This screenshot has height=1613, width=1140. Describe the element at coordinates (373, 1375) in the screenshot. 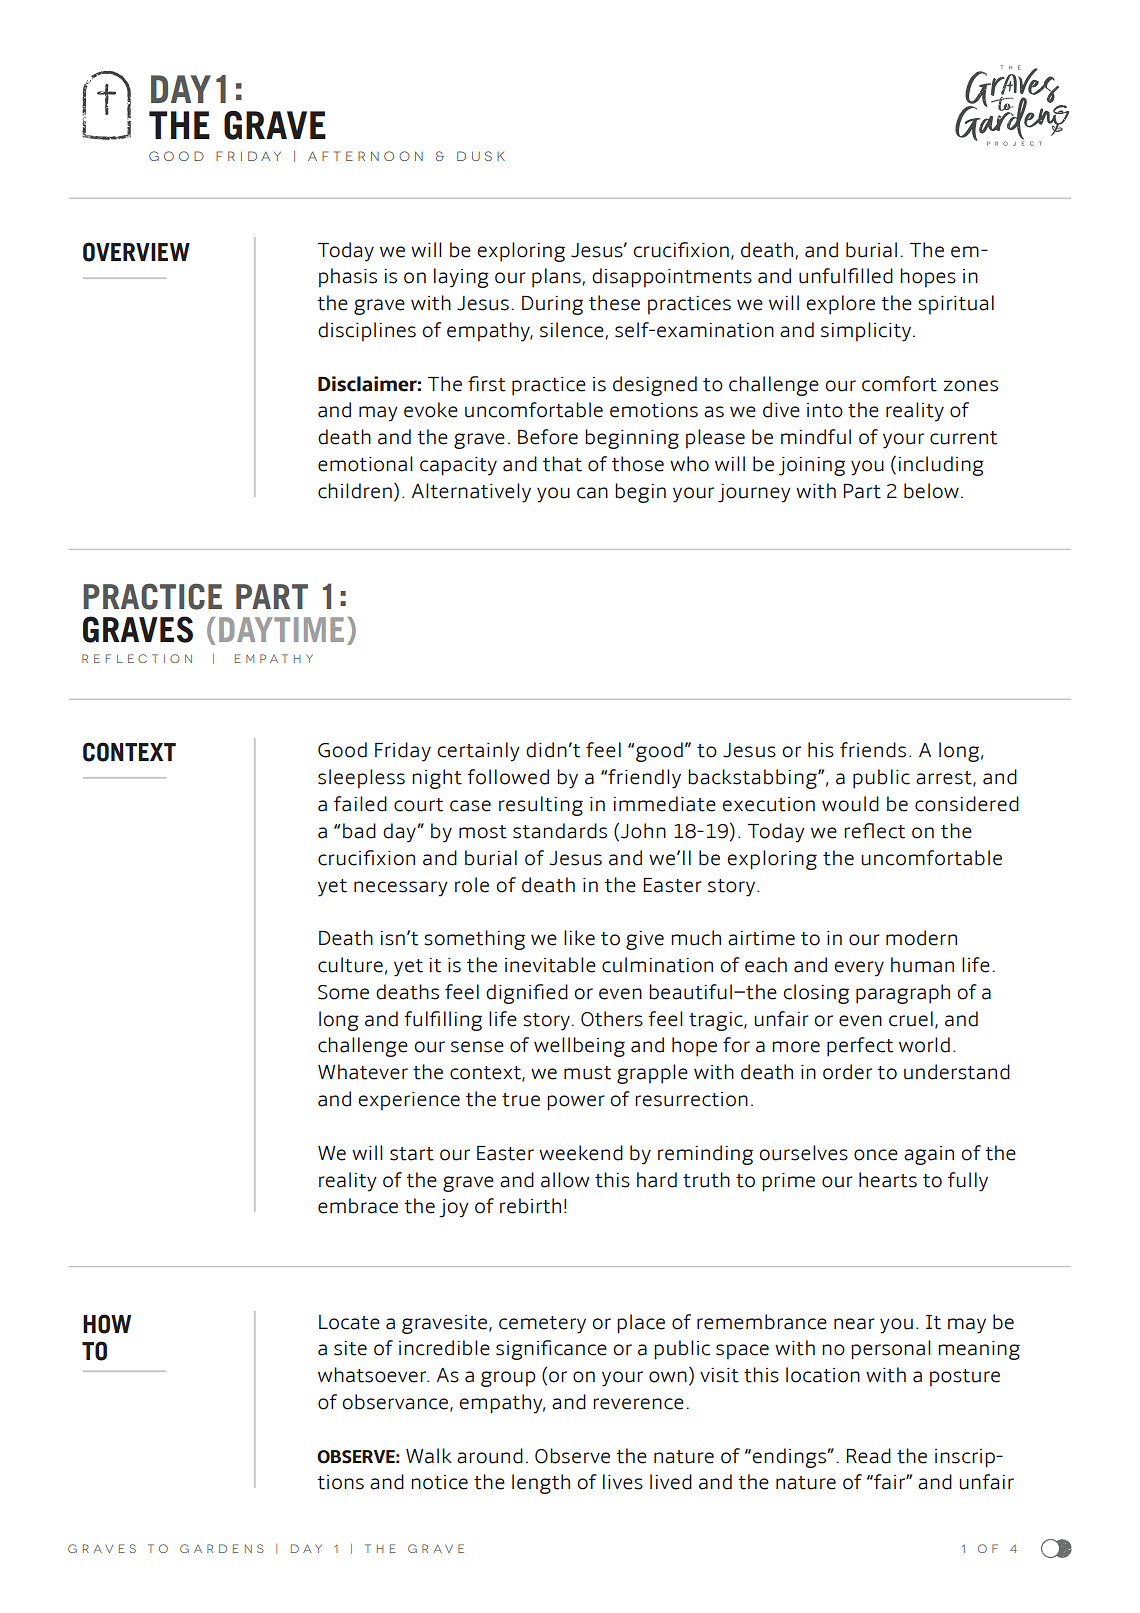

I see `whatsoever` at that location.
